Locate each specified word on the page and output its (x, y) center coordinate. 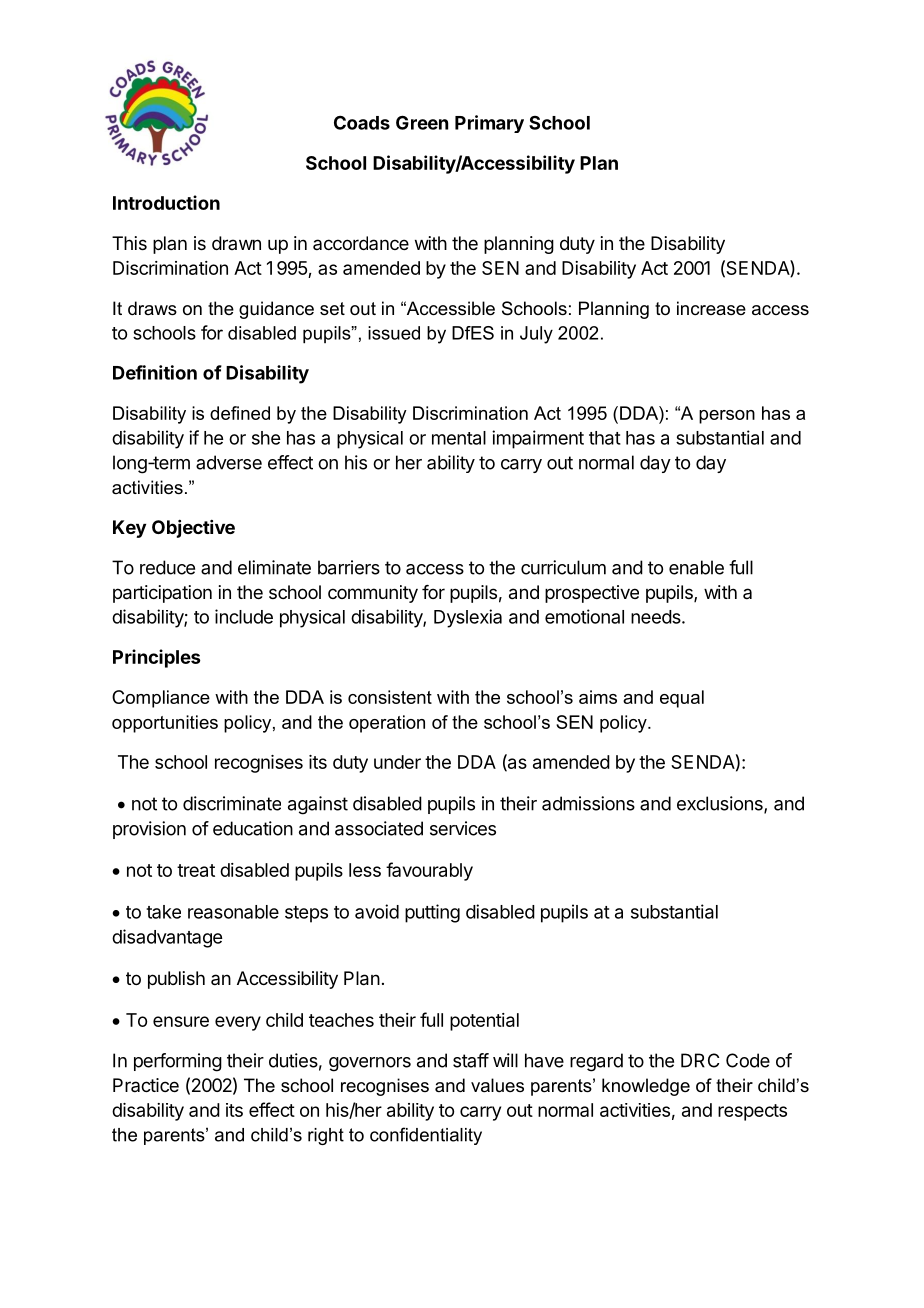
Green (422, 122)
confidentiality (426, 1136)
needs (657, 617)
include (244, 616)
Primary (489, 124)
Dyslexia (468, 618)
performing (178, 1062)
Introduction (166, 202)
